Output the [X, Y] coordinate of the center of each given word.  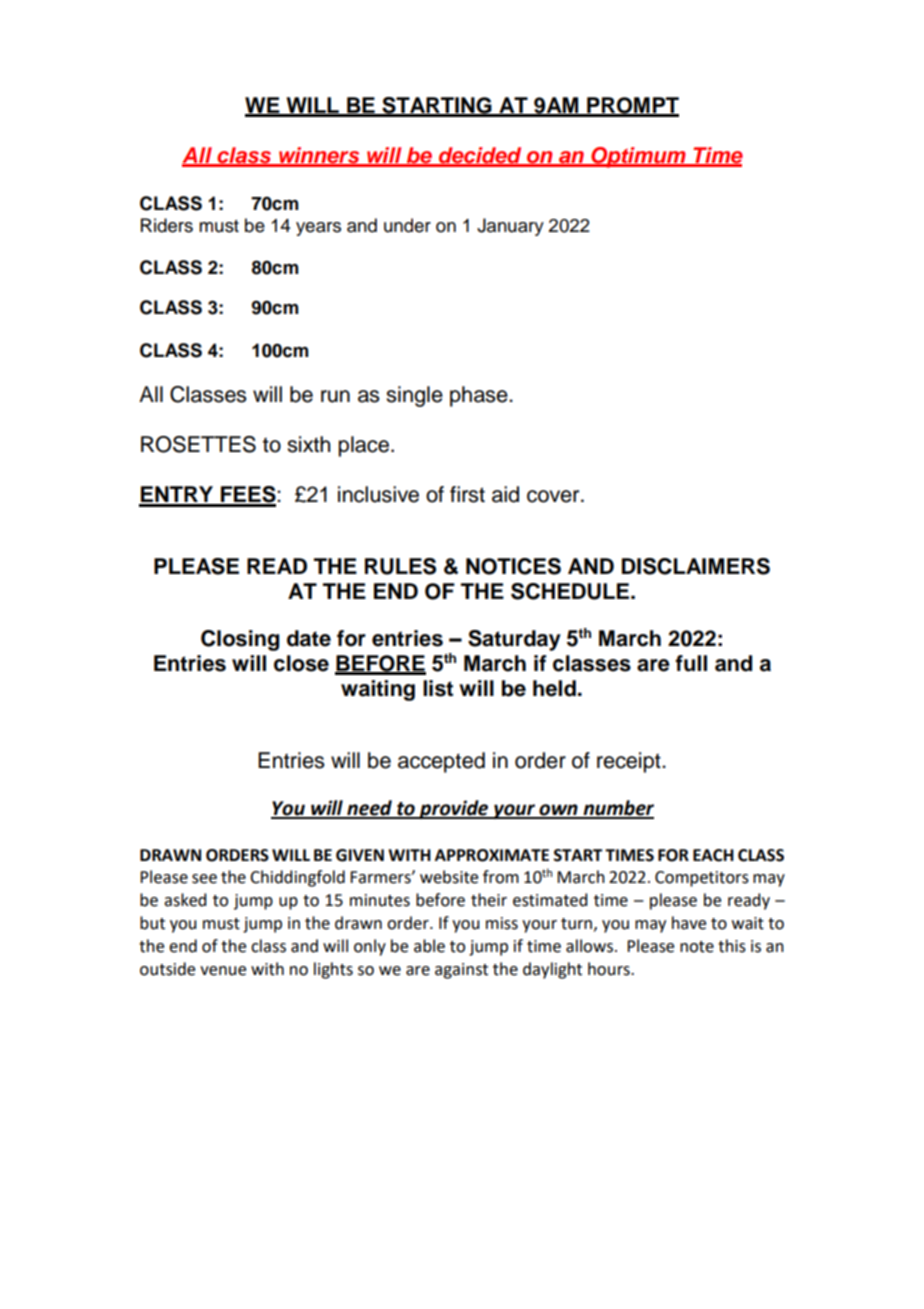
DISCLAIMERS [696, 566]
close [301, 663]
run [335, 396]
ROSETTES [198, 444]
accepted [441, 762]
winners [319, 156]
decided [480, 156]
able [429, 946]
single [414, 396]
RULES [400, 566]
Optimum [639, 157]
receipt [630, 762]
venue [223, 971]
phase [480, 396]
